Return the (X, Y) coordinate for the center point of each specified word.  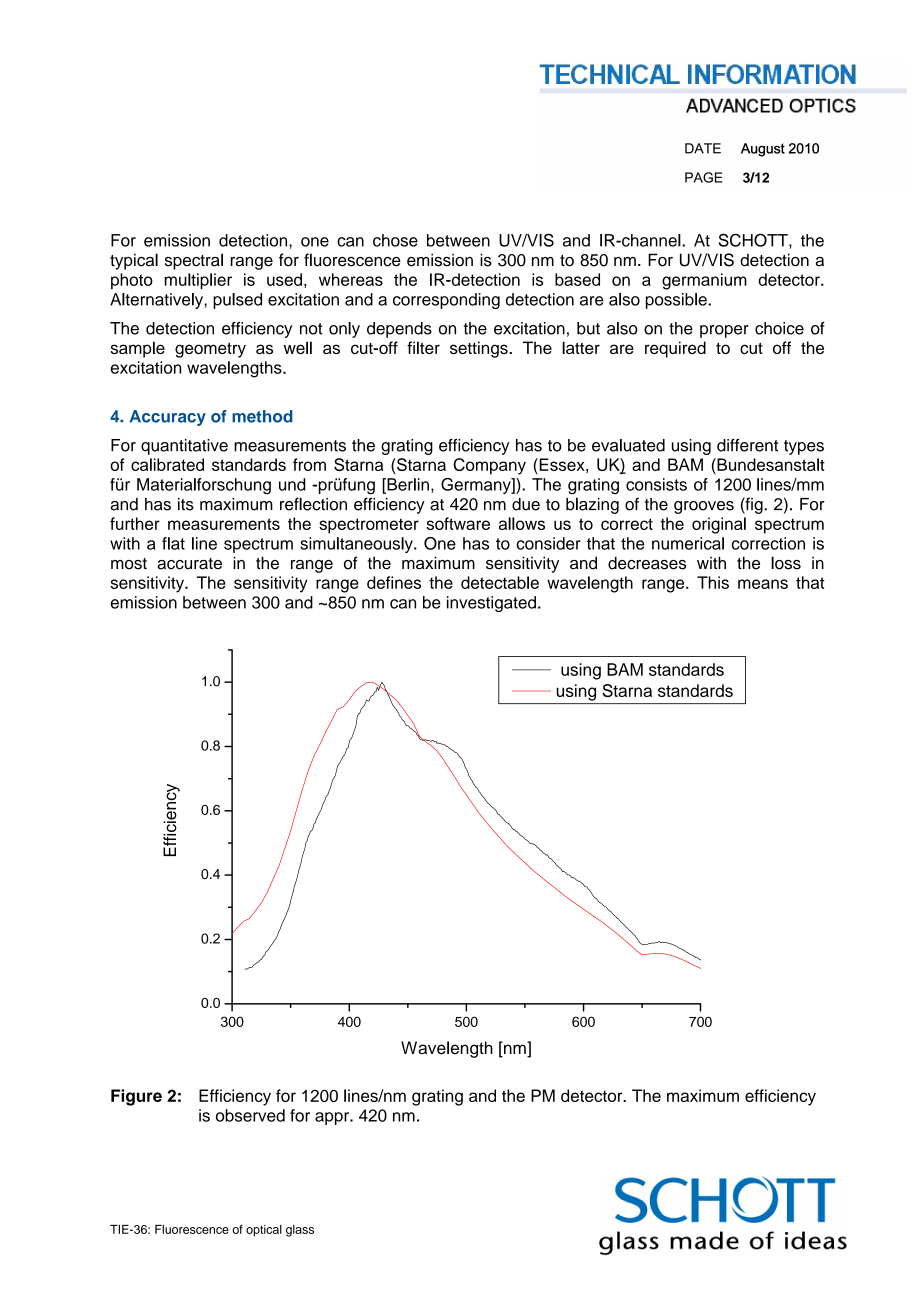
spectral (194, 261)
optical (264, 1231)
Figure (136, 1097)
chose (395, 240)
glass (300, 1231)
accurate (189, 564)
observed (250, 1115)
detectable (500, 582)
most (129, 564)
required (675, 349)
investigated (491, 604)
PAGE (704, 177)
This (713, 582)
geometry (210, 350)
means (763, 584)
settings (480, 349)
